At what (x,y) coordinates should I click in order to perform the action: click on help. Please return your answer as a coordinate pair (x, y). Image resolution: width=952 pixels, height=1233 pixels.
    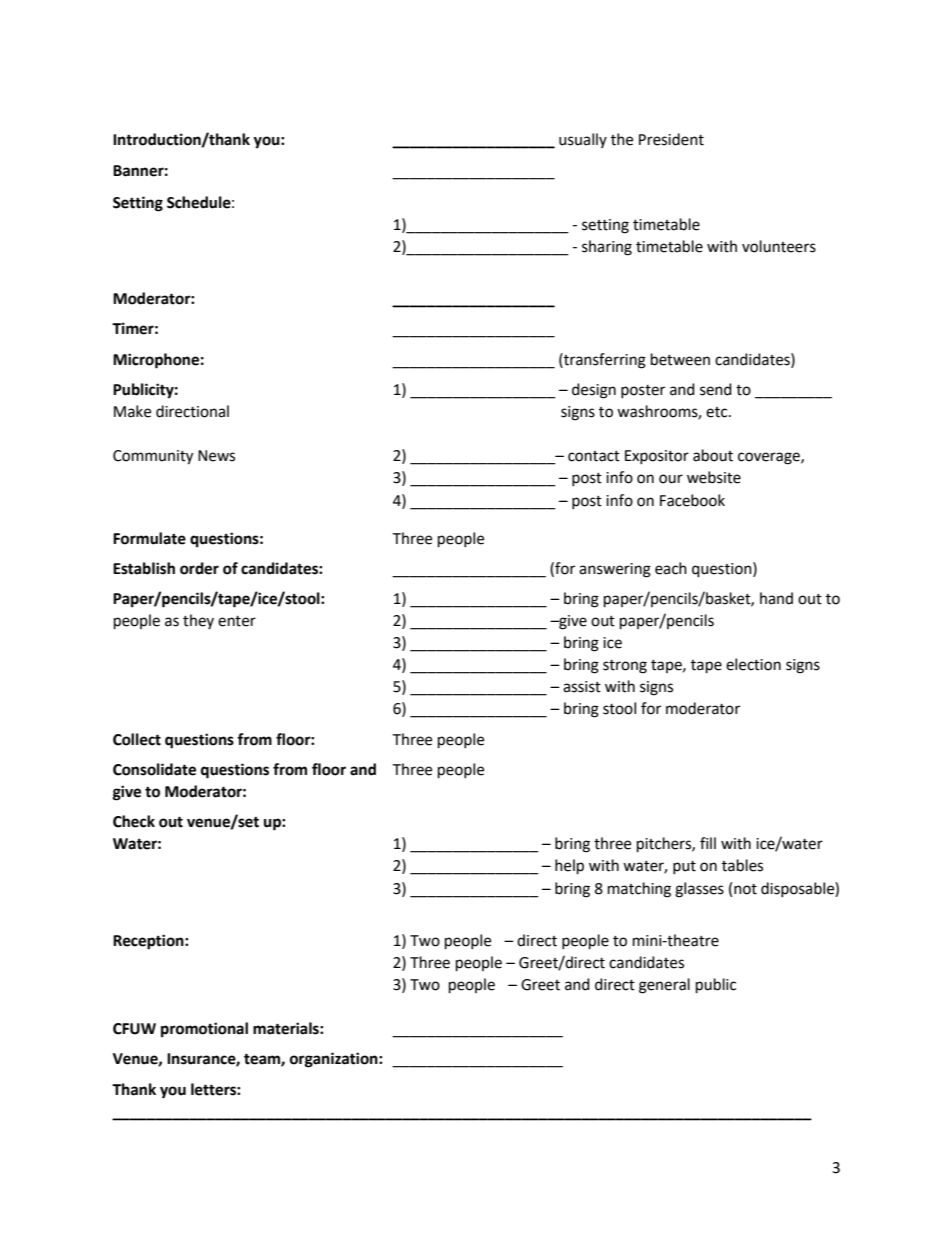
    Looking at the image, I should click on (569, 867).
